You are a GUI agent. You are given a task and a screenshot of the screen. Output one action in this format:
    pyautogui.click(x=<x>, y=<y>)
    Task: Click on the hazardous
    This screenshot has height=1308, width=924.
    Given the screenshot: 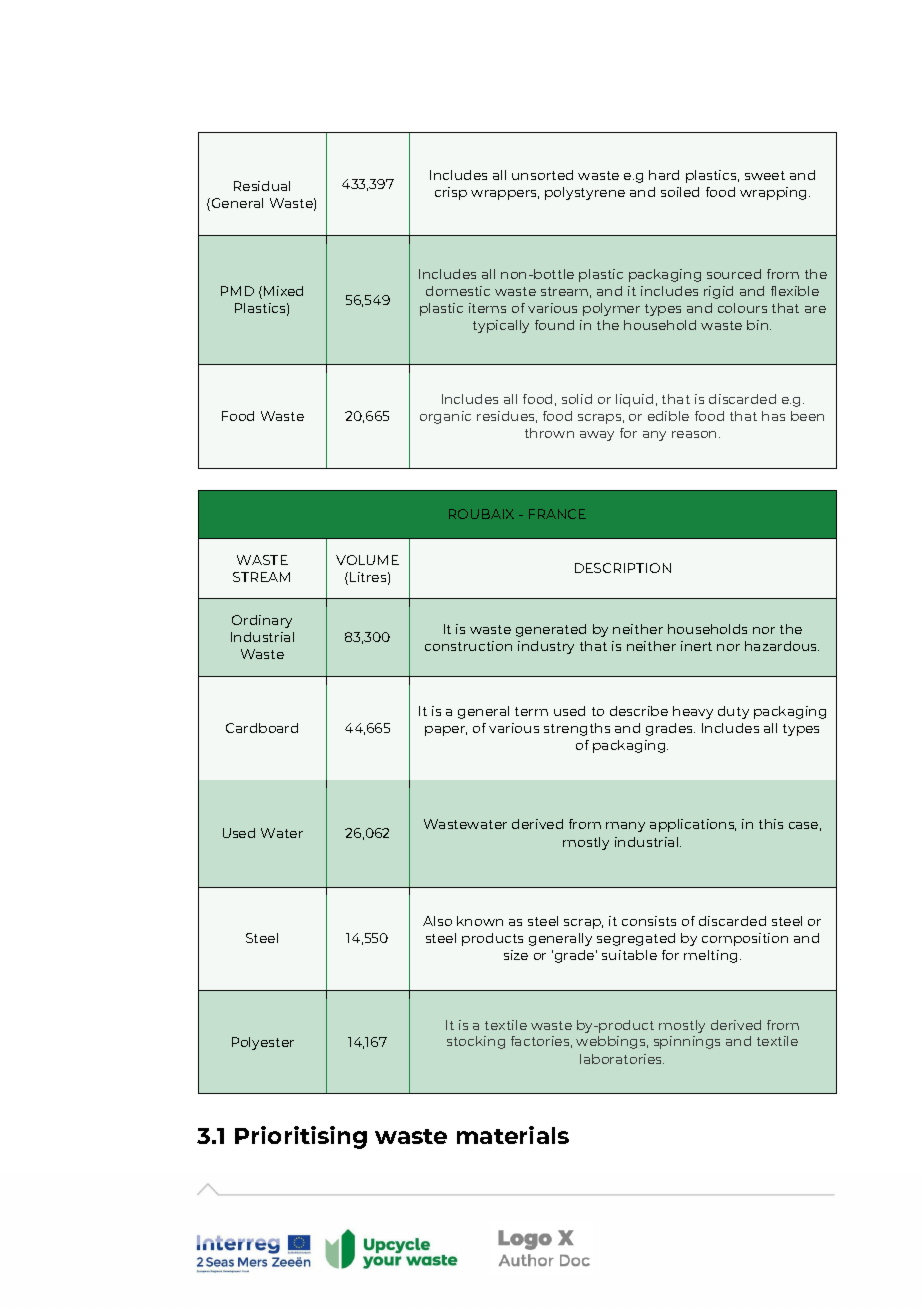 What is the action you would take?
    pyautogui.click(x=782, y=646)
